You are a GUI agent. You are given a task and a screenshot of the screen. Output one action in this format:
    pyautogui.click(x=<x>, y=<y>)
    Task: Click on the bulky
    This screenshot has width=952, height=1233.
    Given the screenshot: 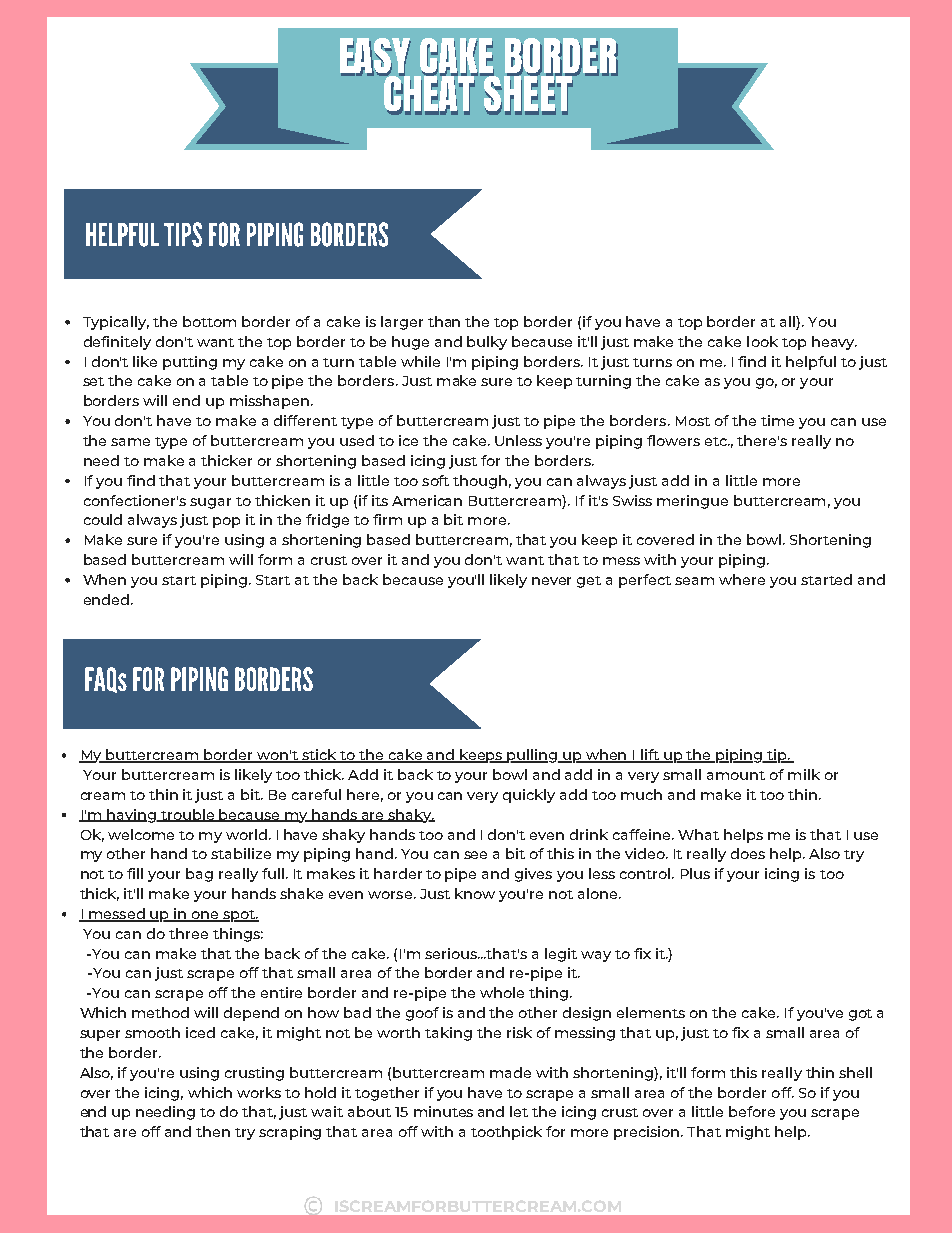 What is the action you would take?
    pyautogui.click(x=487, y=343)
